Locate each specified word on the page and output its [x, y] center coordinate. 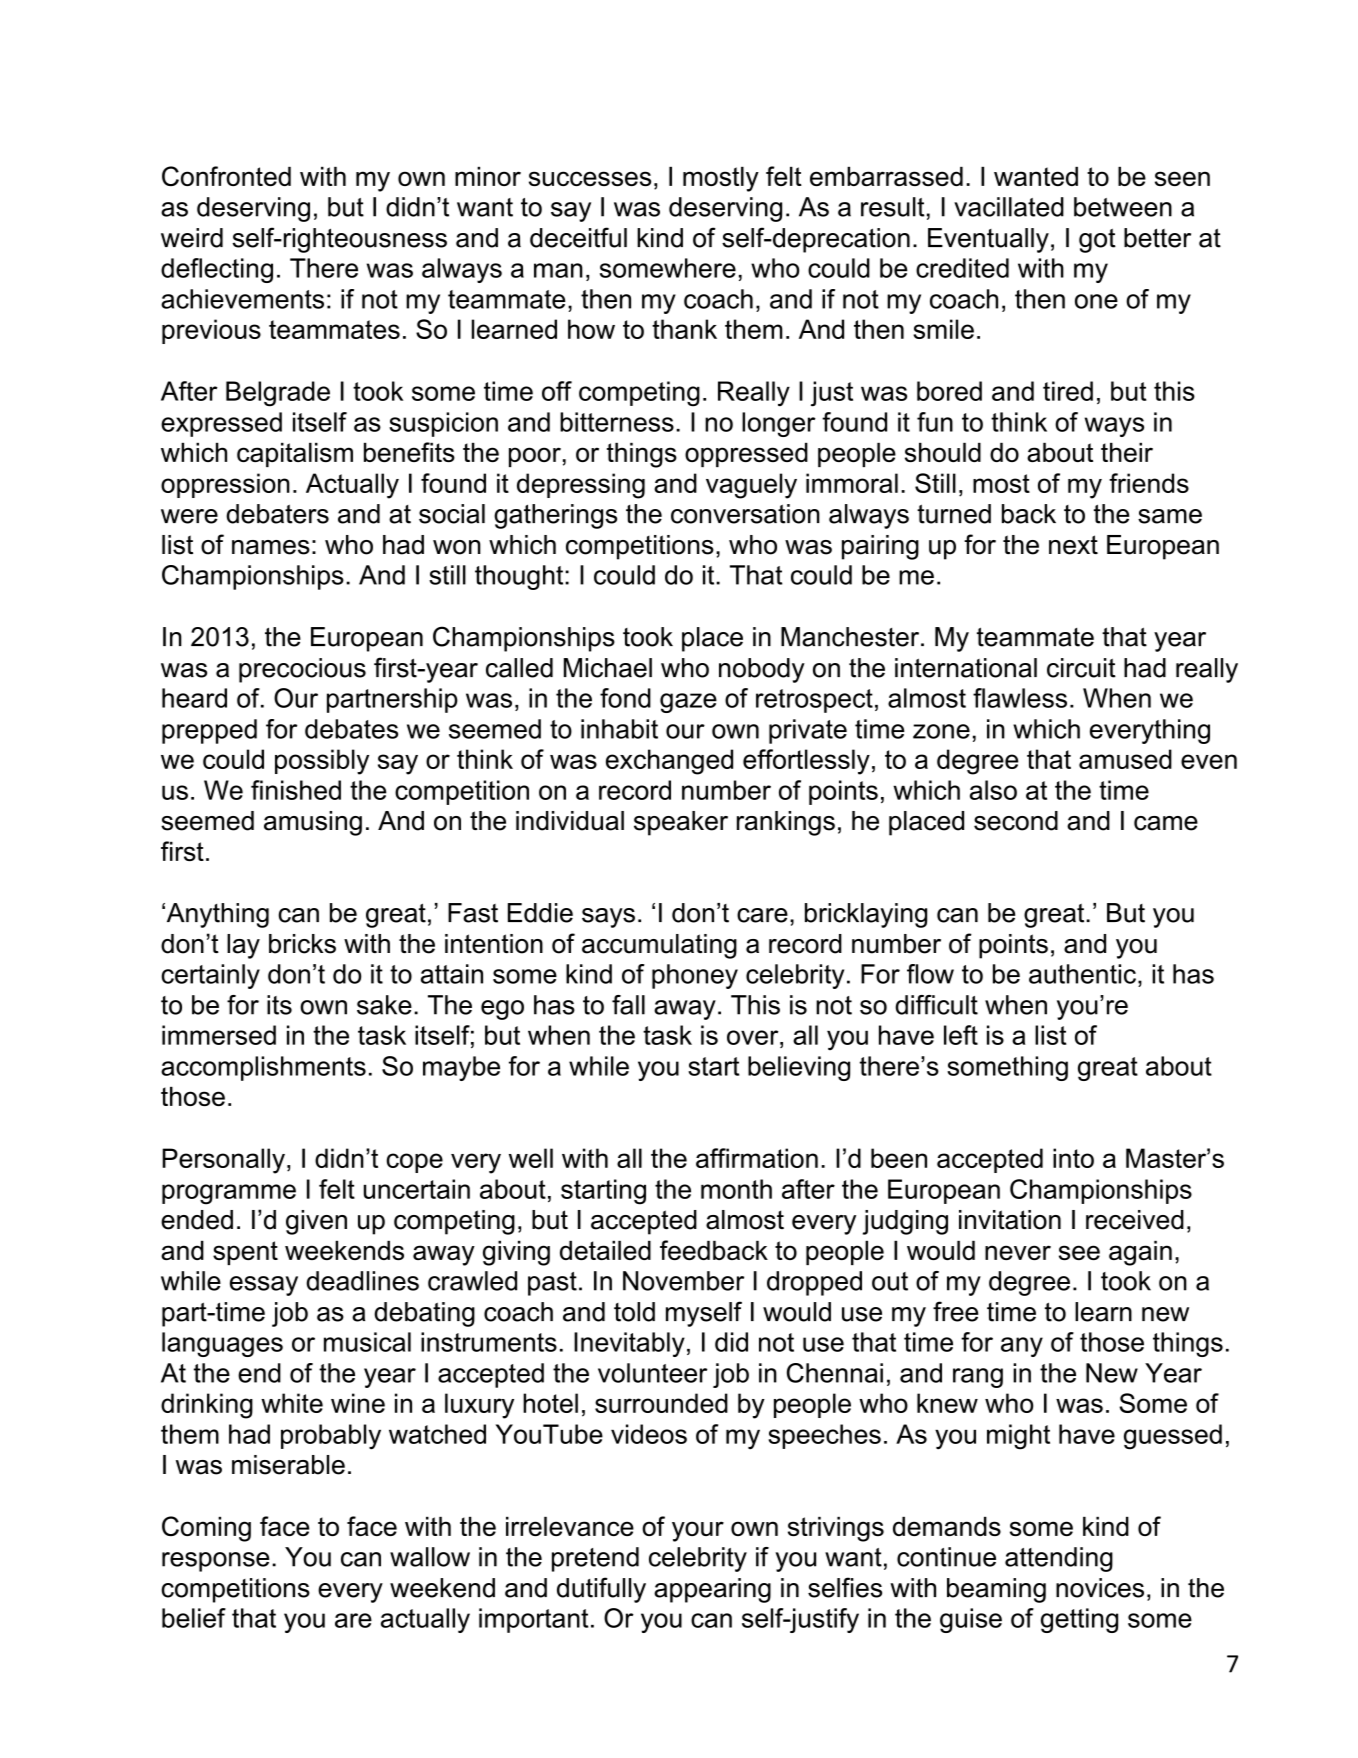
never [1018, 1252]
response [215, 1562]
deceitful [578, 237]
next [1073, 545]
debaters [277, 514]
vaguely [751, 486]
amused [1125, 759]
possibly [322, 762]
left [961, 1035]
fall [628, 1005]
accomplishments [263, 1068]
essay [264, 1286]
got [1097, 240]
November [683, 1281]
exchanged [669, 762]
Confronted [226, 176]
